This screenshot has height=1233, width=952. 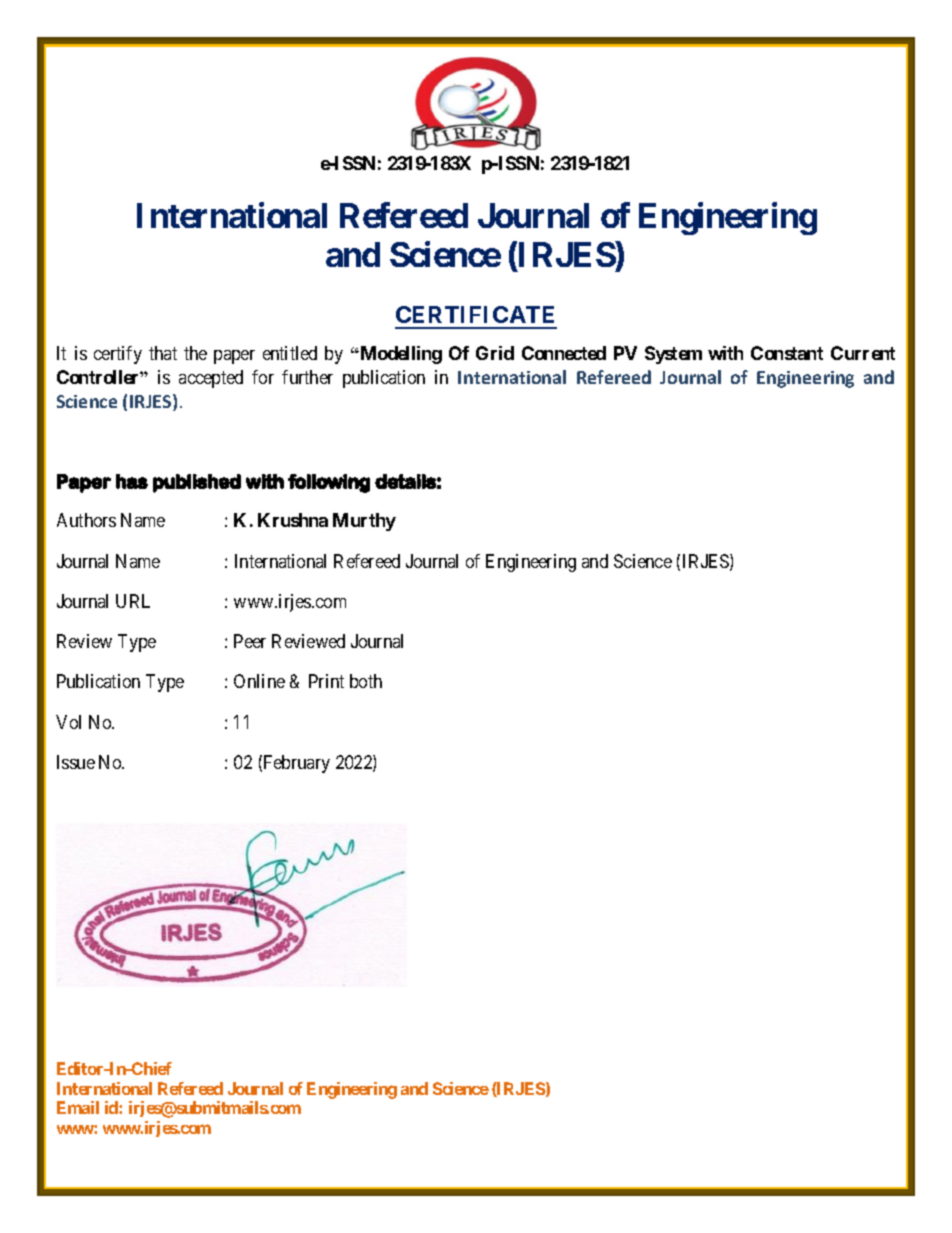 What do you see at coordinates (364, 522) in the screenshot?
I see `Murthy` at bounding box center [364, 522].
